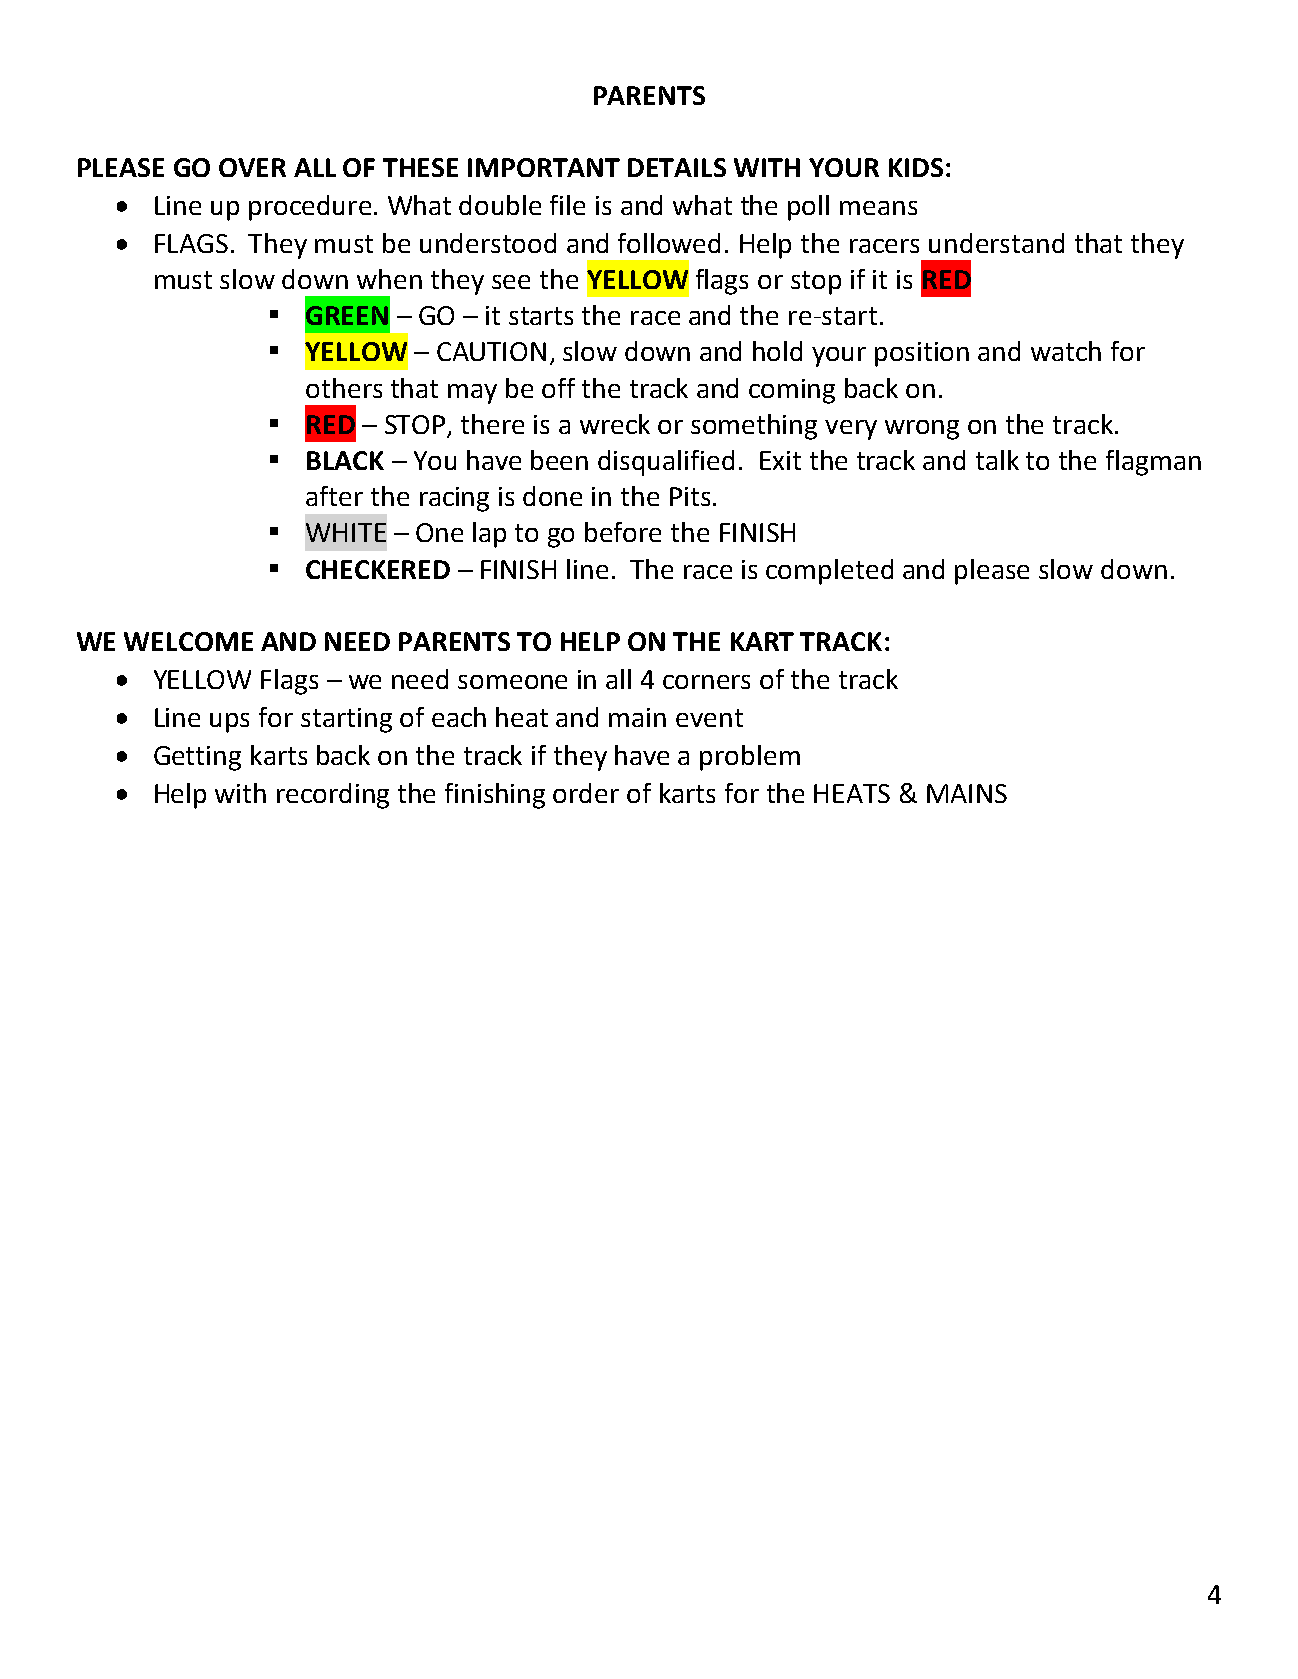 The height and width of the document is (1679, 1298). Describe the element at coordinates (310, 208) in the document. I see `procedure` at that location.
